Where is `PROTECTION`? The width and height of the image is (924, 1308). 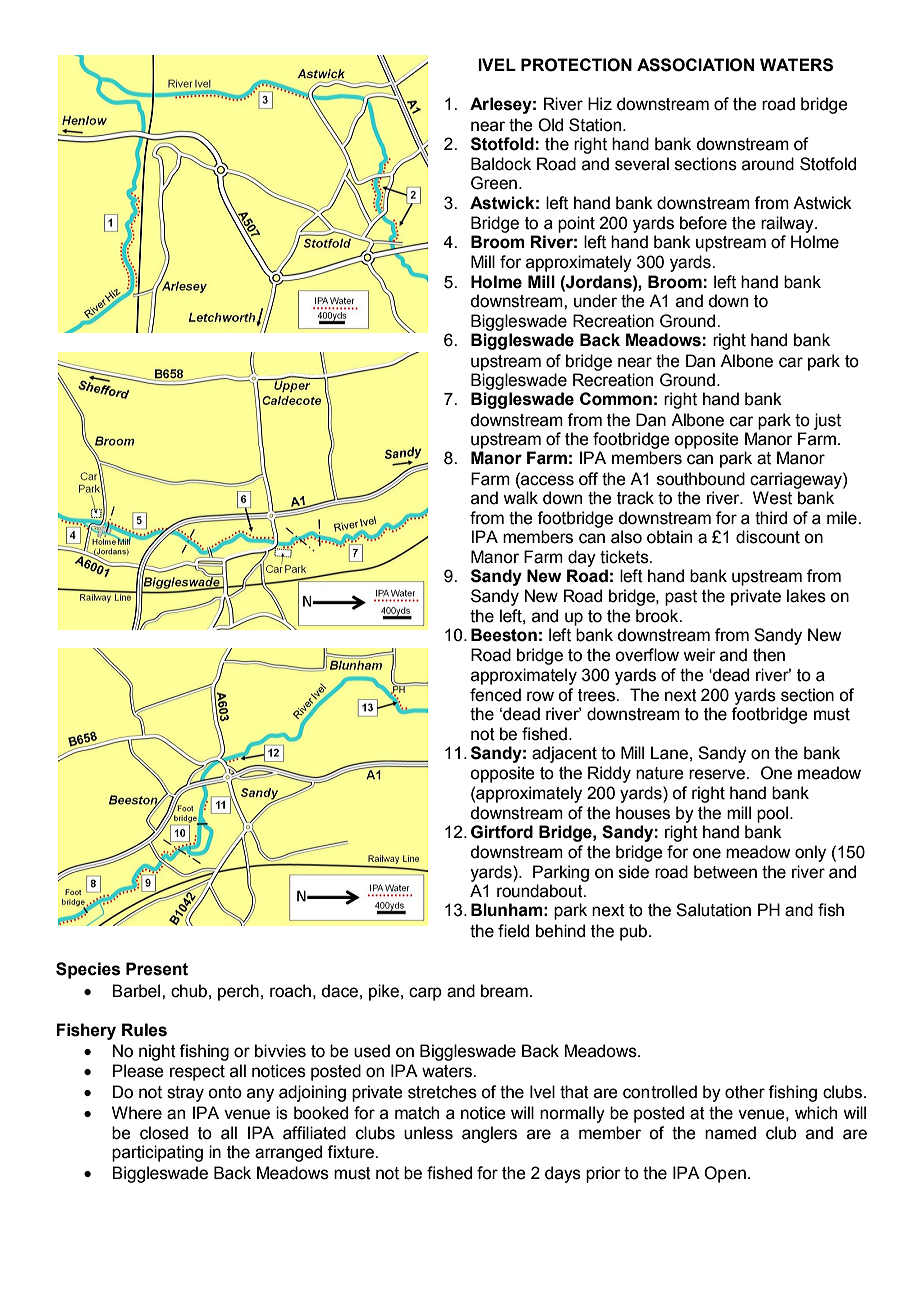 PROTECTION is located at coordinates (576, 65).
